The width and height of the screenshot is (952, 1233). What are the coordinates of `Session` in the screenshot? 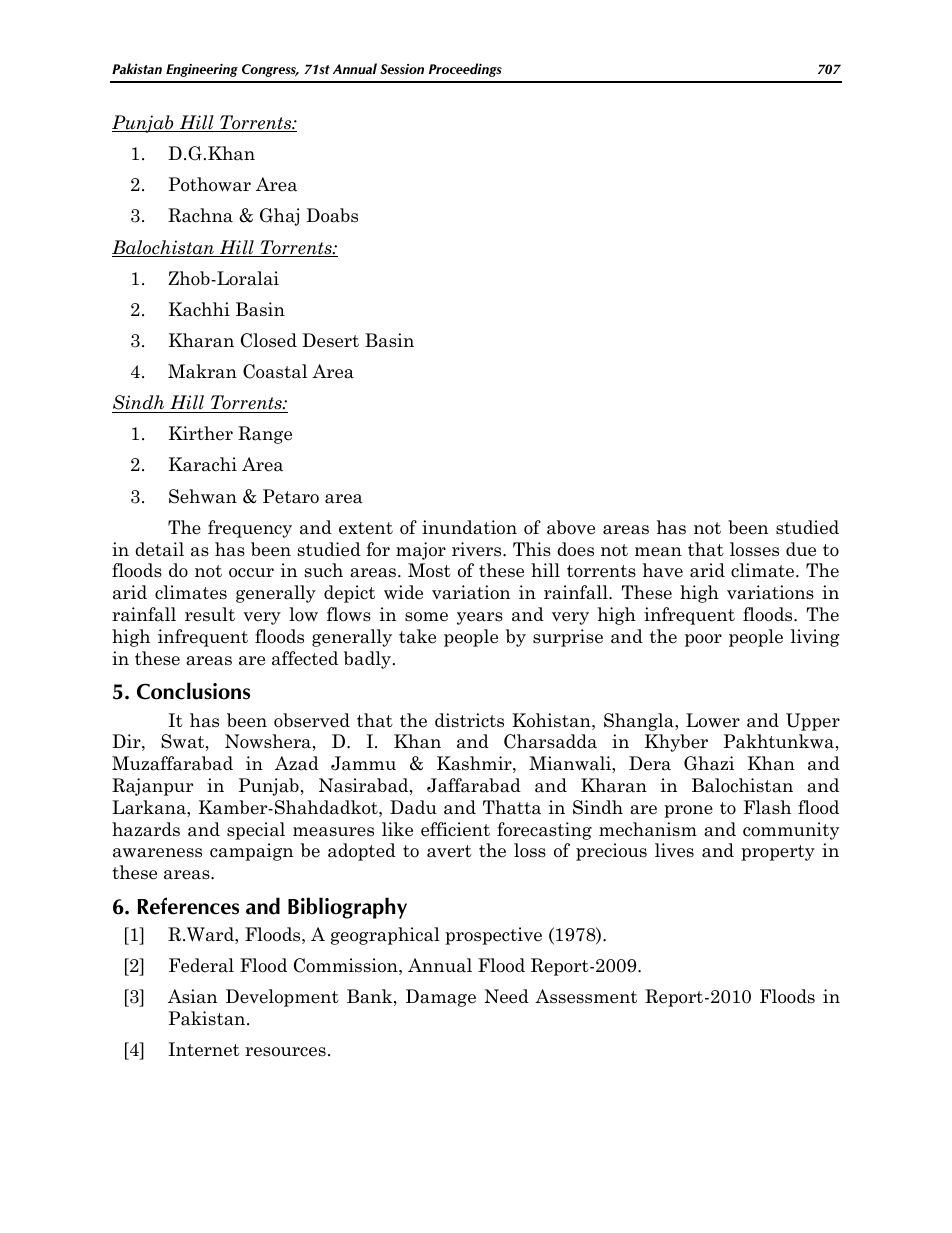 It's located at (402, 69).
